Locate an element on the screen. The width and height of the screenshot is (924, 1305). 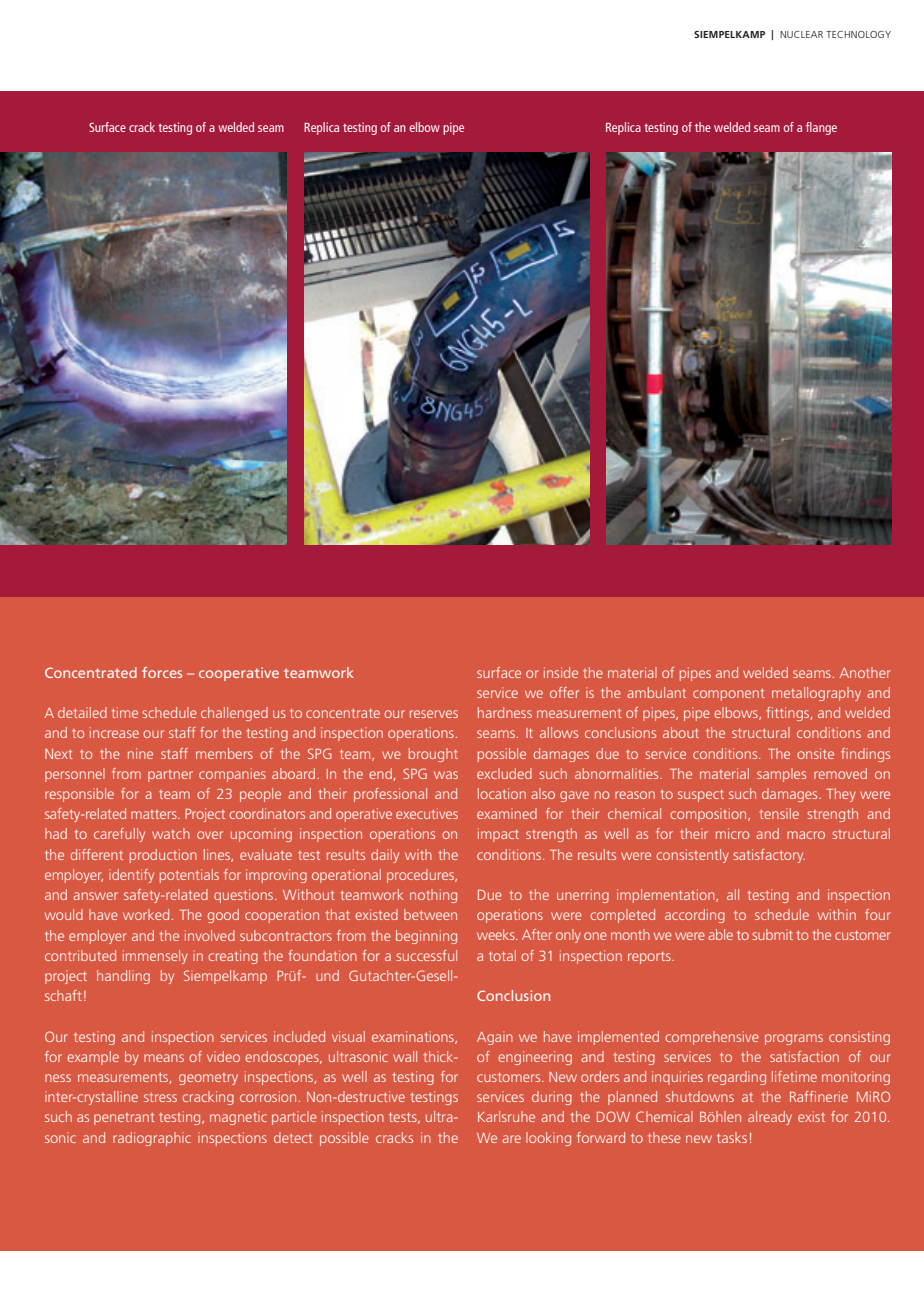
forces is located at coordinates (162, 672).
